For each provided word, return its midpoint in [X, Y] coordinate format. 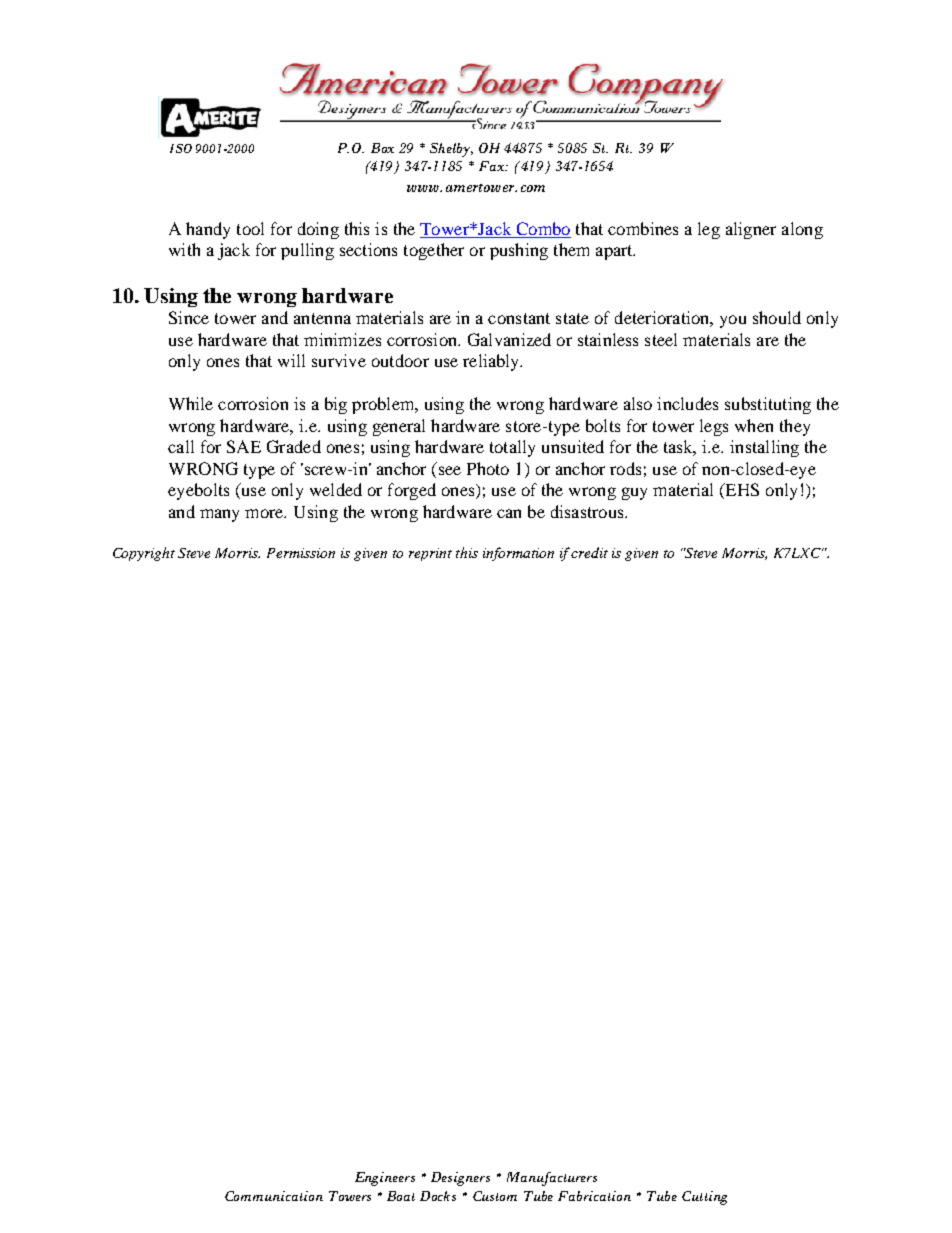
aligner [751, 230]
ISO [181, 148]
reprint [430, 554]
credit [589, 552]
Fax [493, 166]
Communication [274, 1196]
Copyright [144, 554]
